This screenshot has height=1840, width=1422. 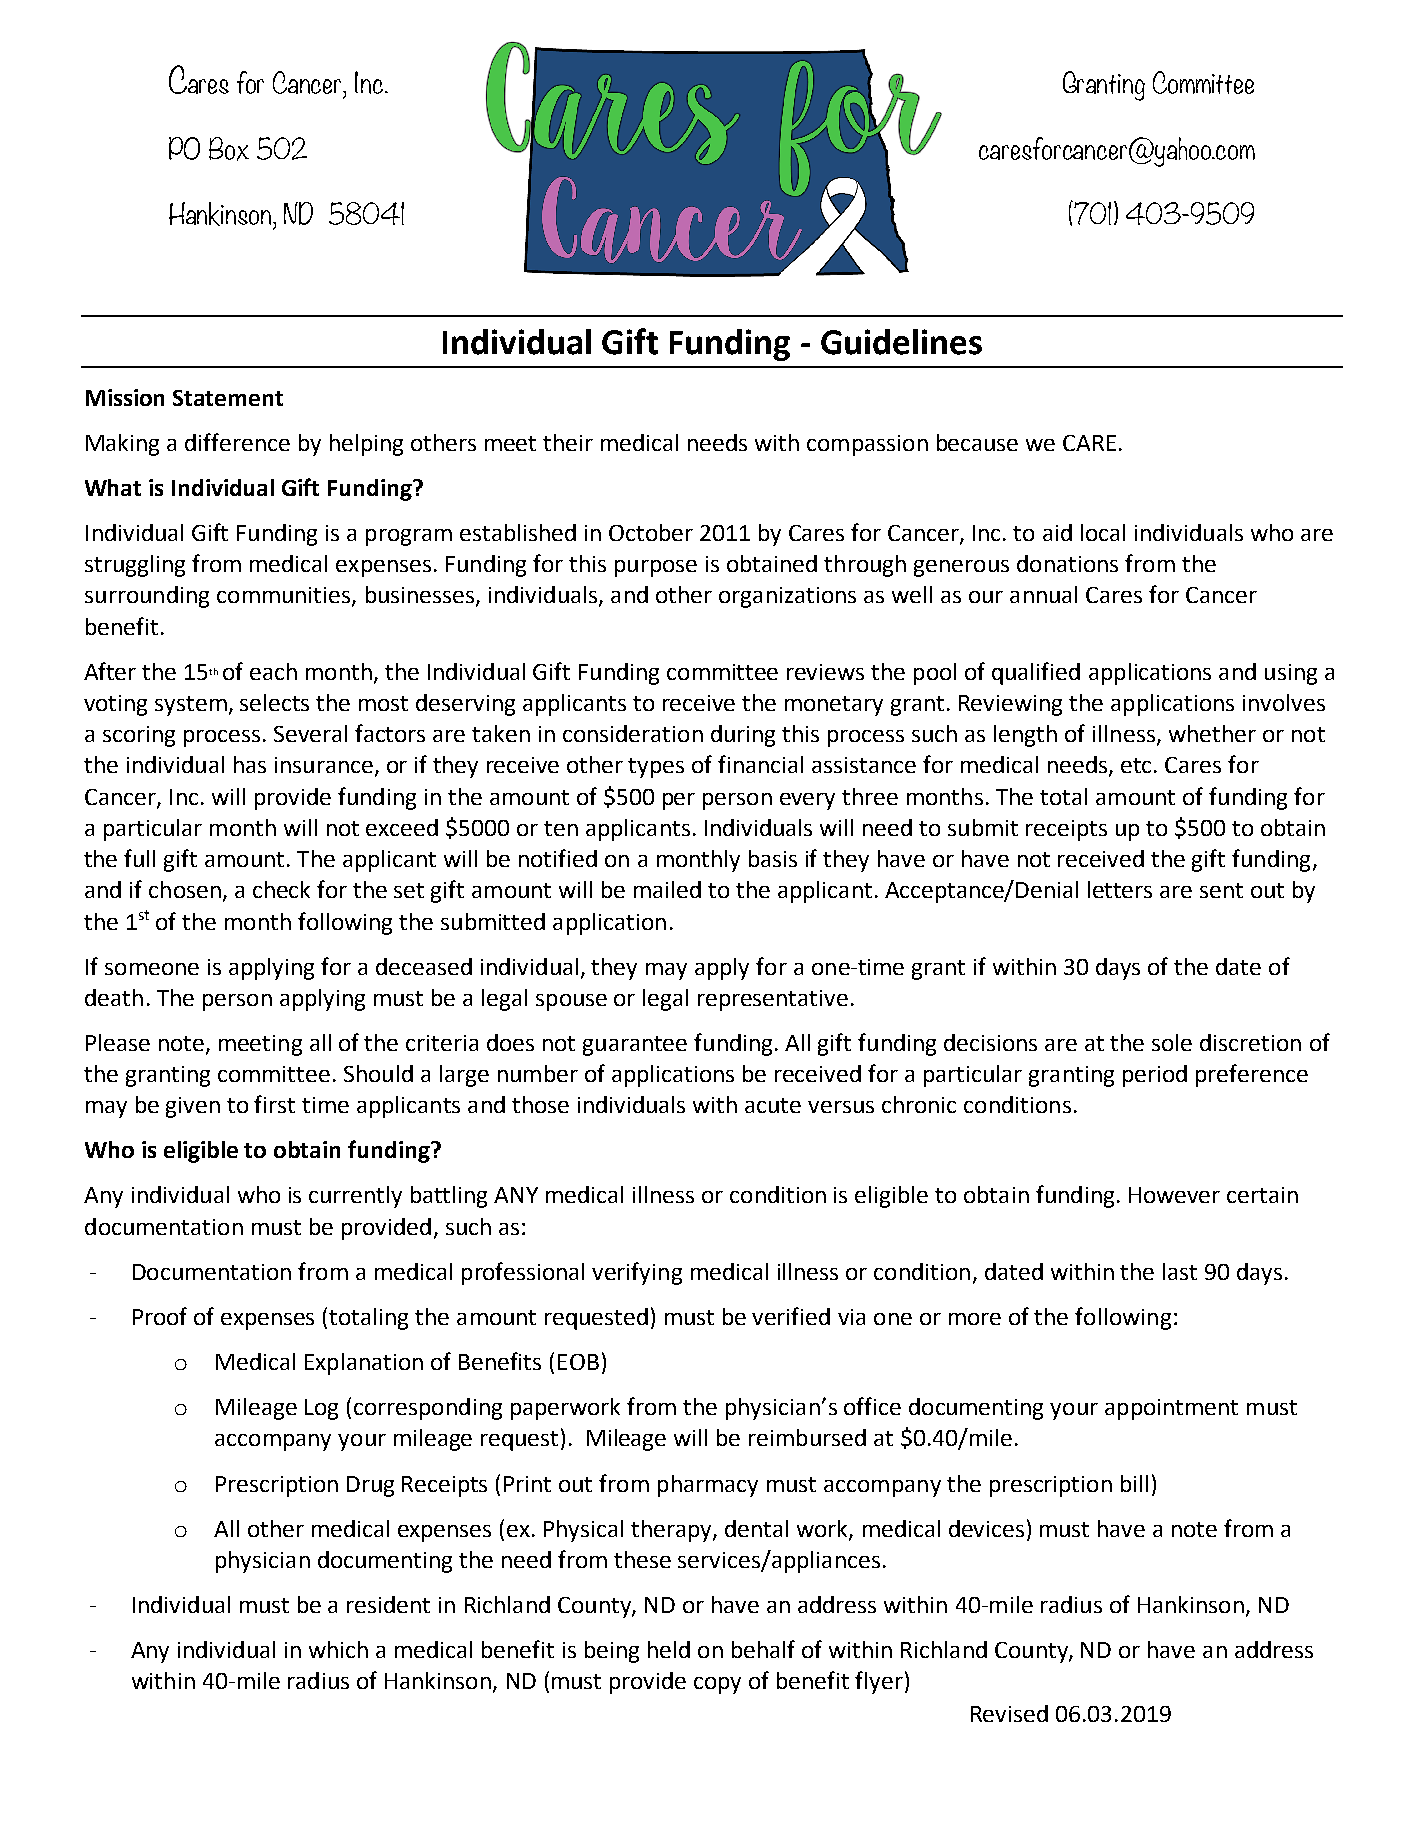 What do you see at coordinates (1009, 1713) in the screenshot?
I see `Revised` at bounding box center [1009, 1713].
